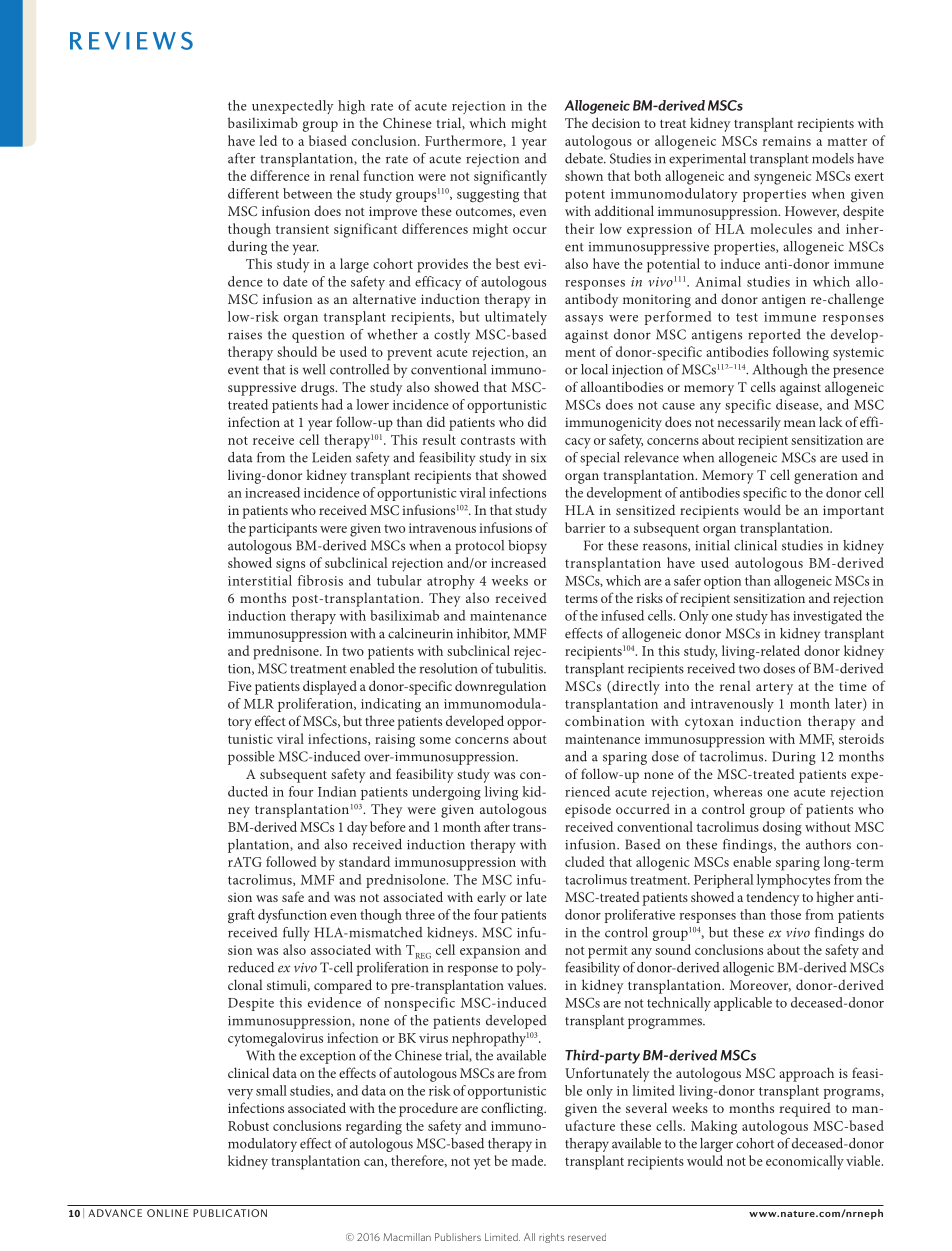  I want to click on debate, so click(585, 158).
